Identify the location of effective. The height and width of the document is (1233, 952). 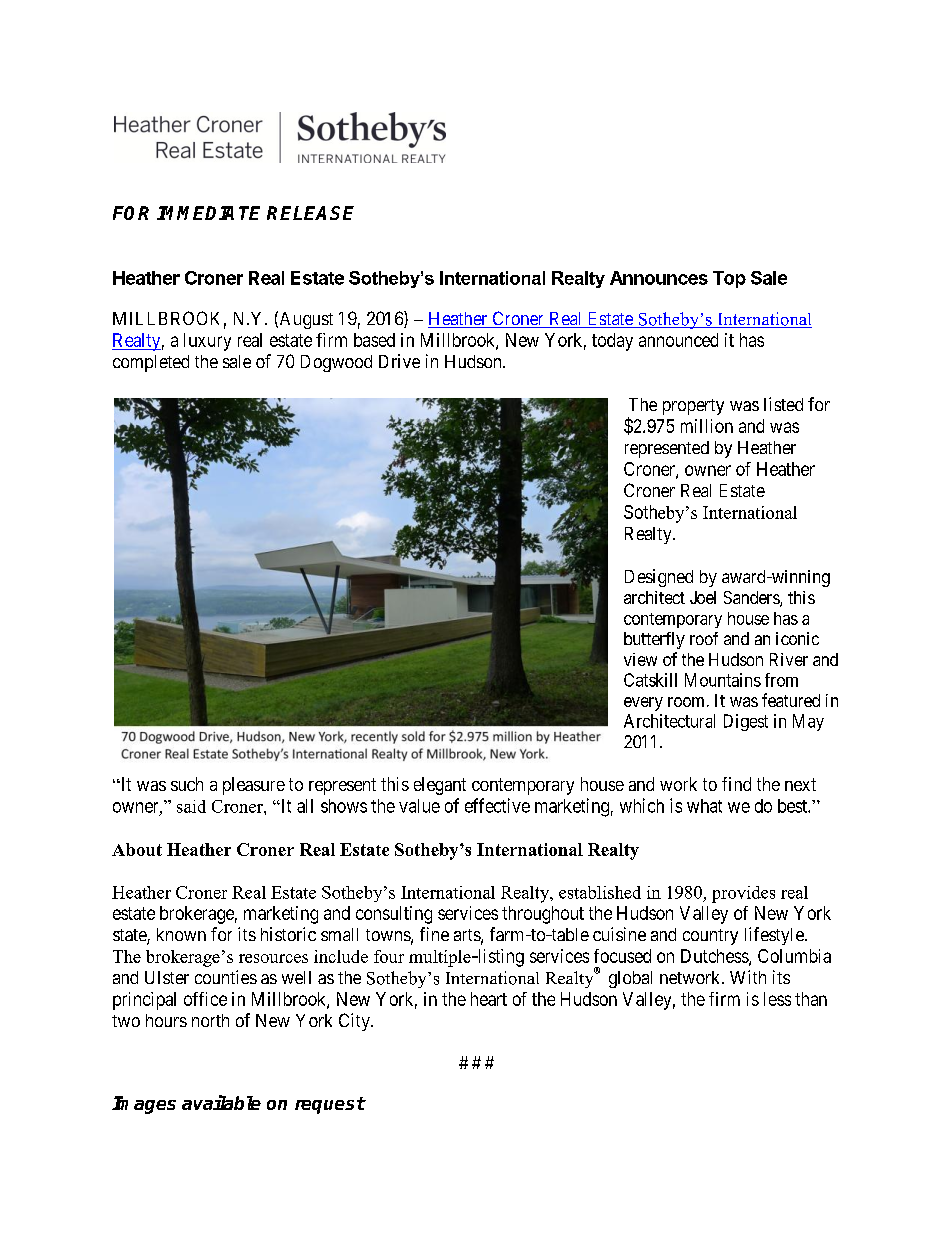
(497, 805).
